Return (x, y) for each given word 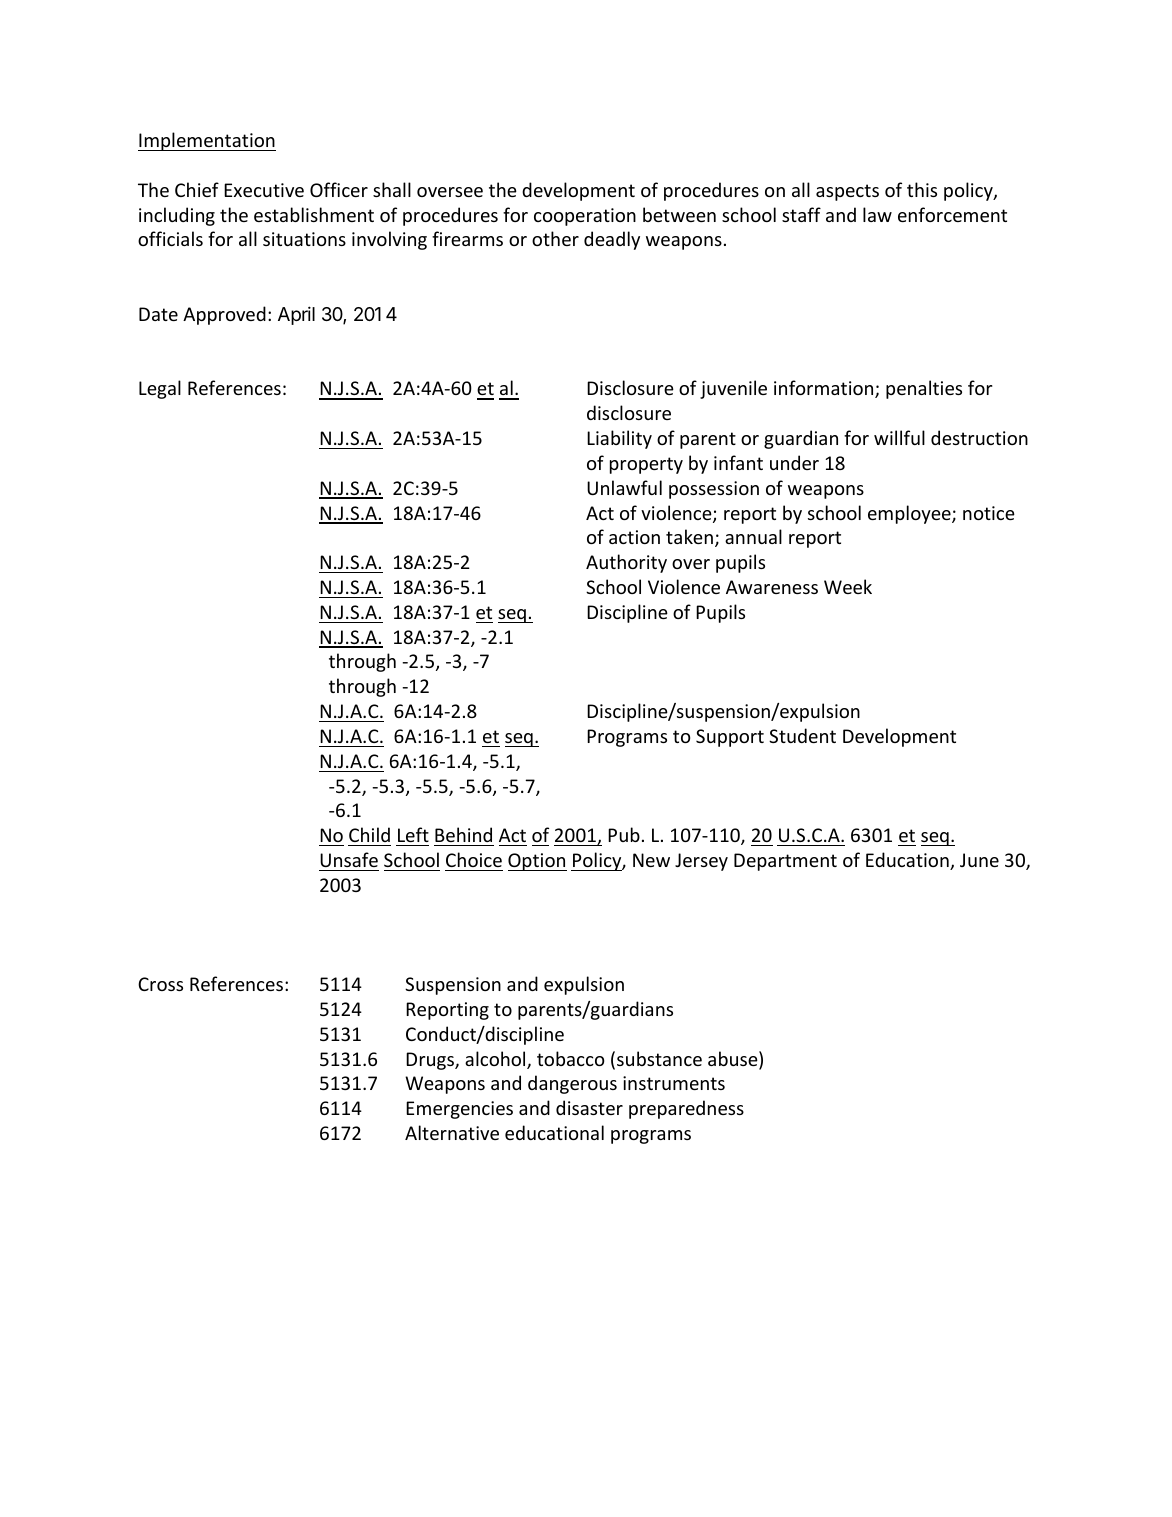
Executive (264, 190)
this (922, 189)
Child (369, 834)
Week (848, 586)
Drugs (431, 1061)
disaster (589, 1107)
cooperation (585, 217)
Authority (626, 563)
